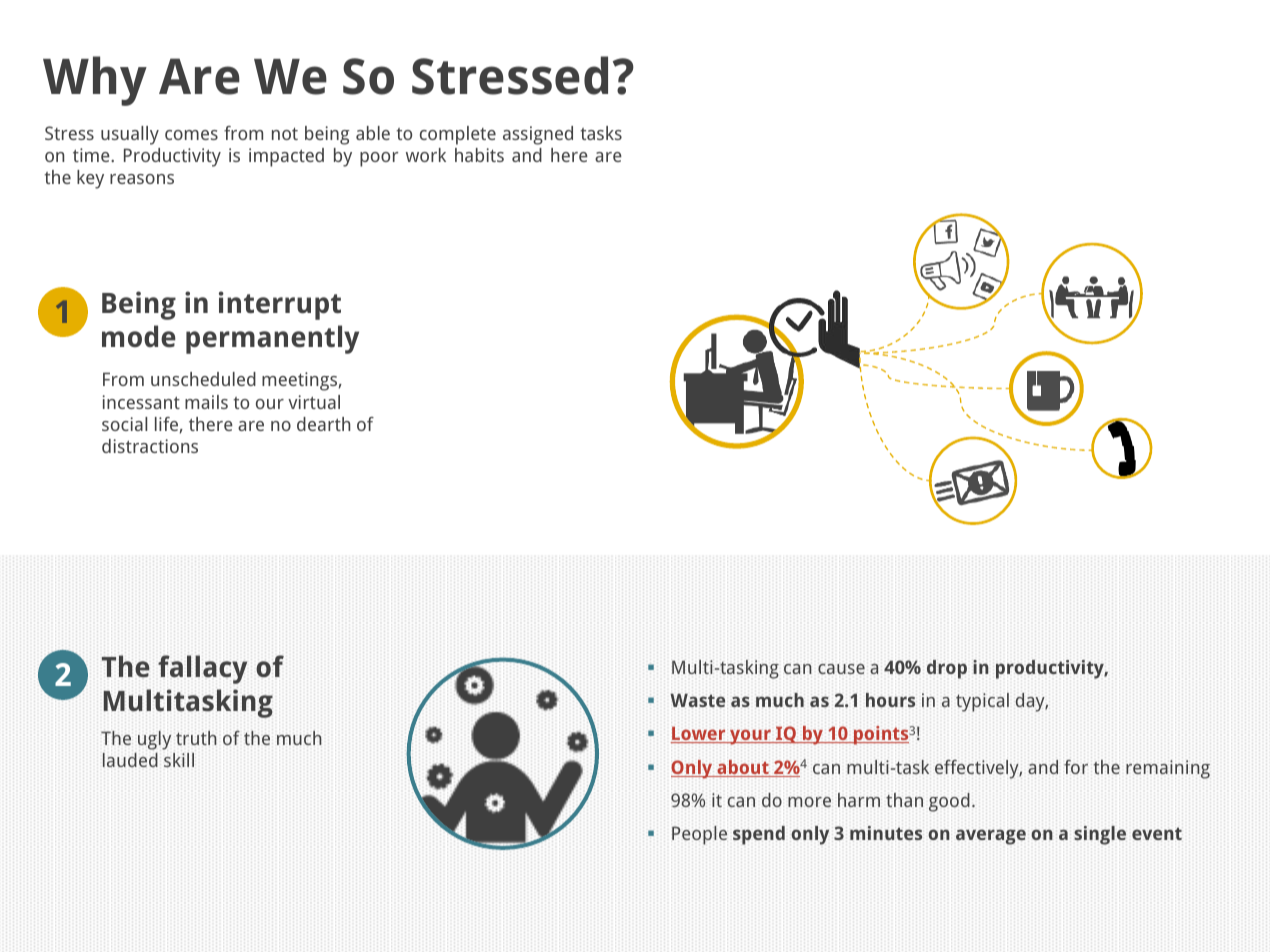 This screenshot has height=952, width=1270. Describe the element at coordinates (947, 669) in the screenshot. I see `drop` at that location.
